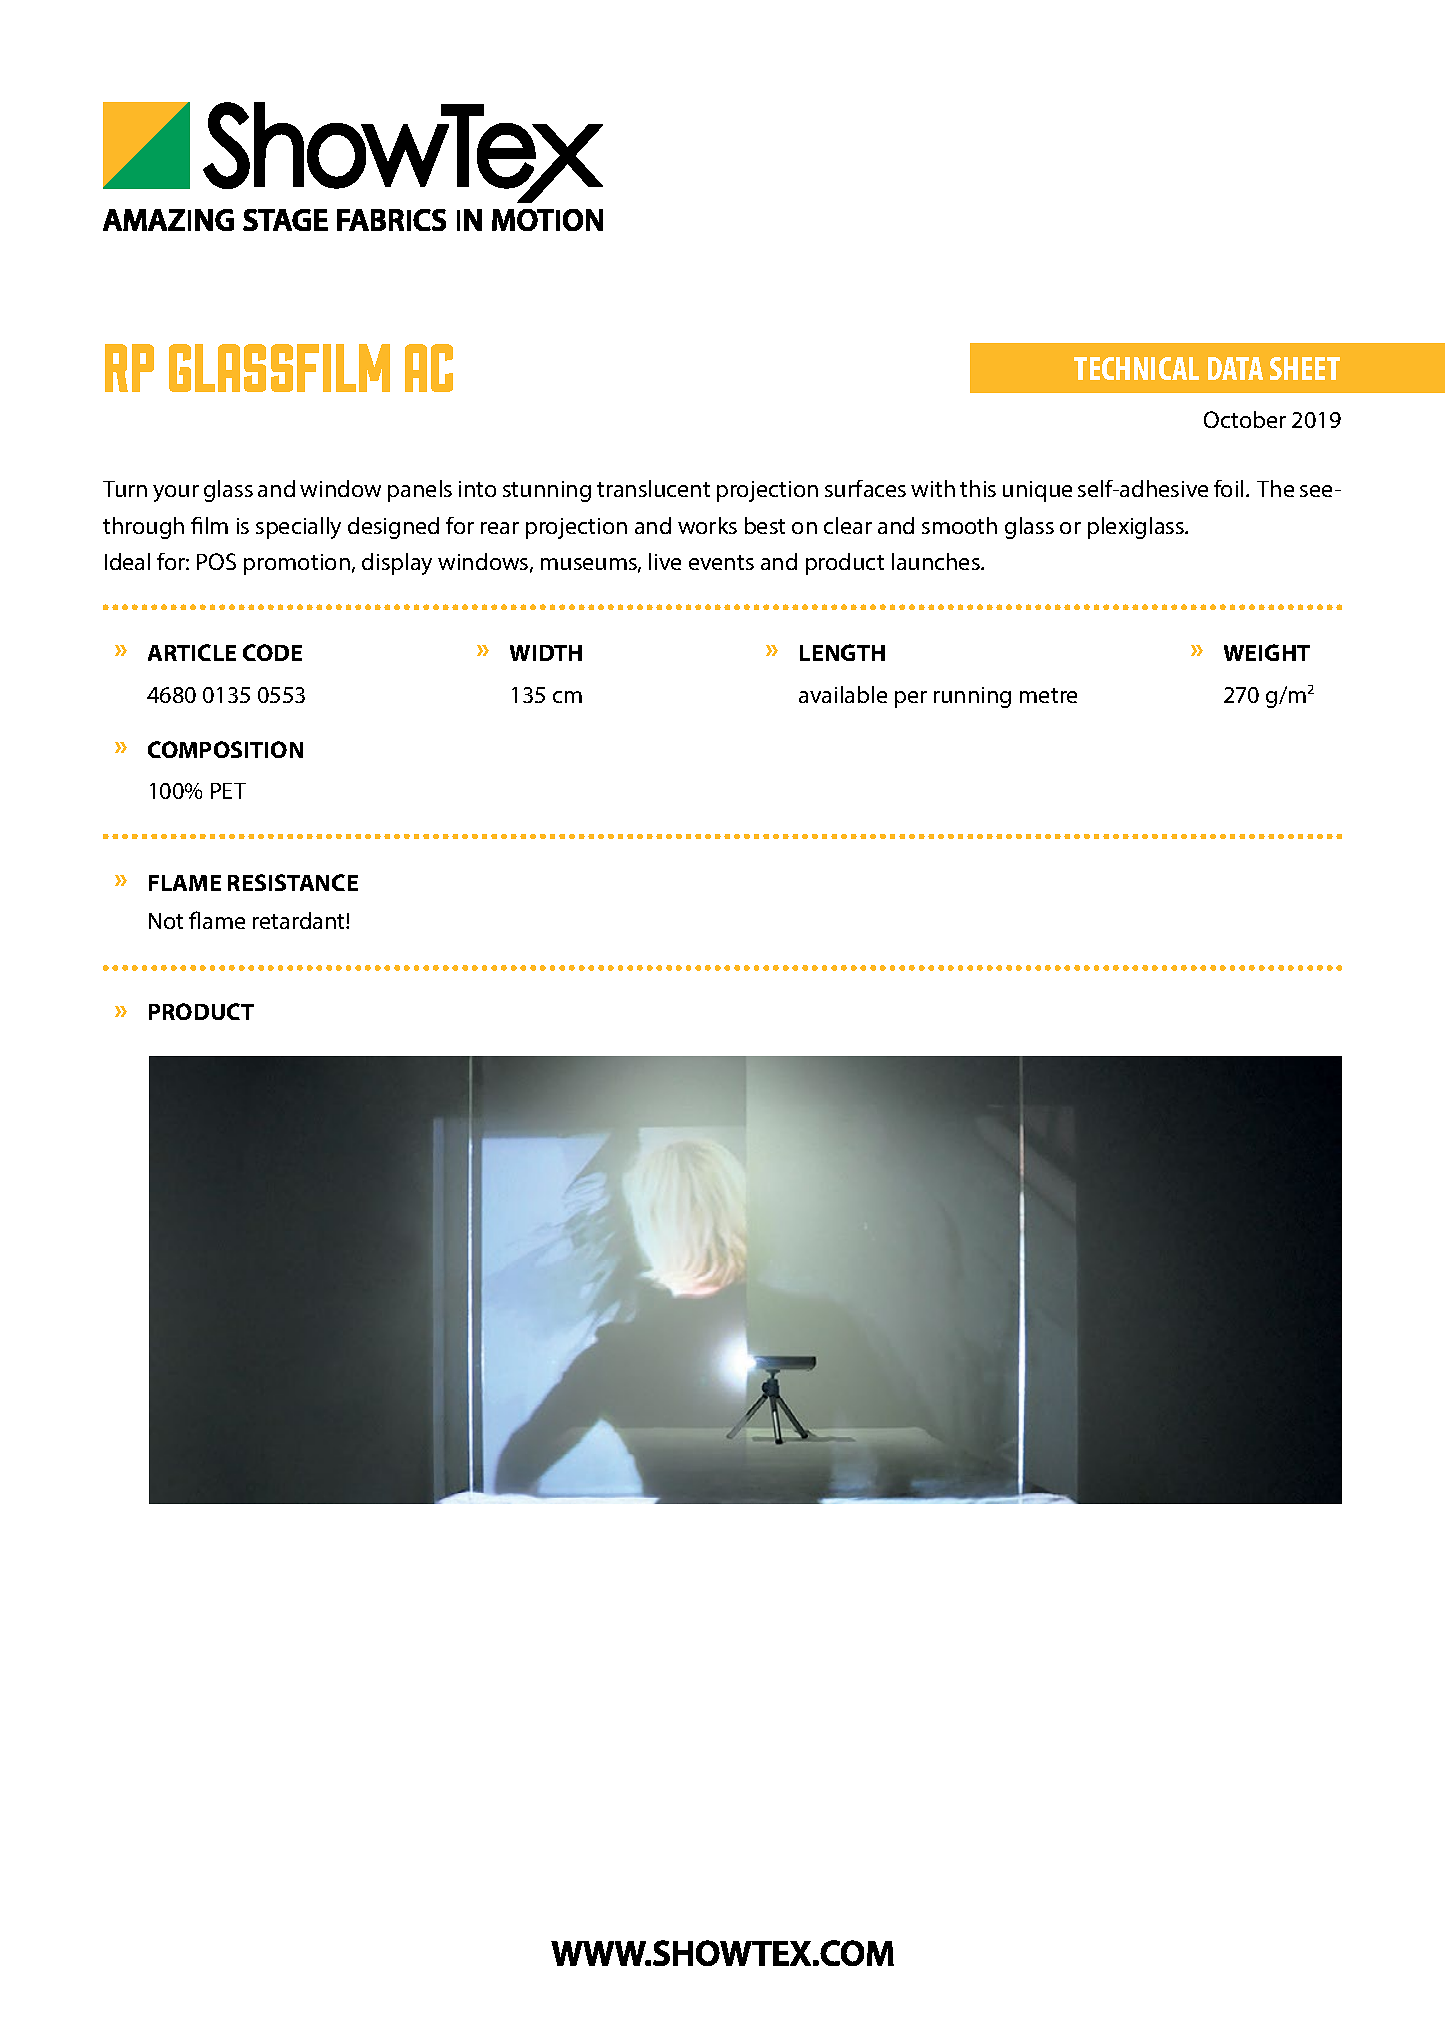 Image resolution: width=1445 pixels, height=2044 pixels. I want to click on RESISTANCE, so click(293, 882).
